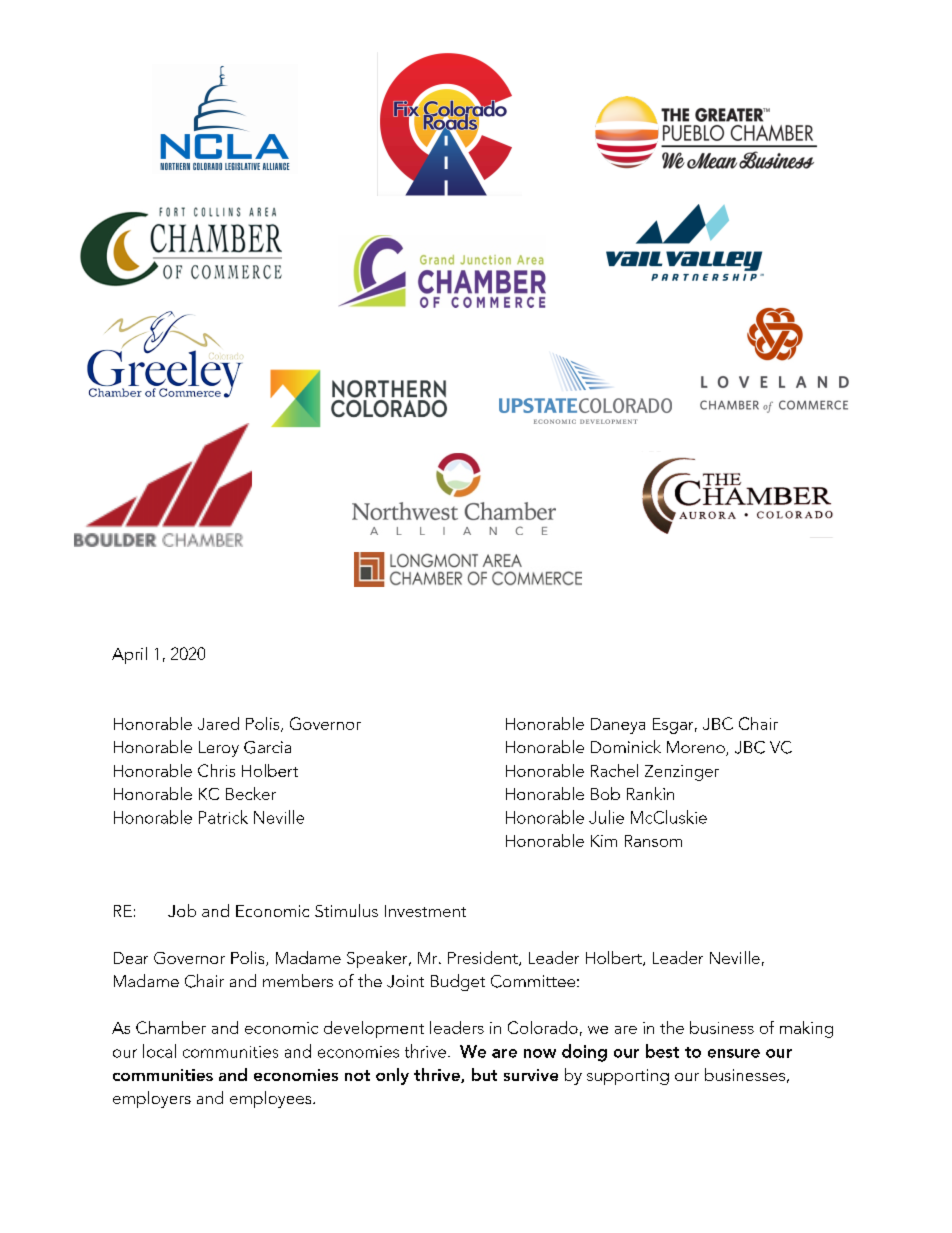  I want to click on members, so click(298, 980).
